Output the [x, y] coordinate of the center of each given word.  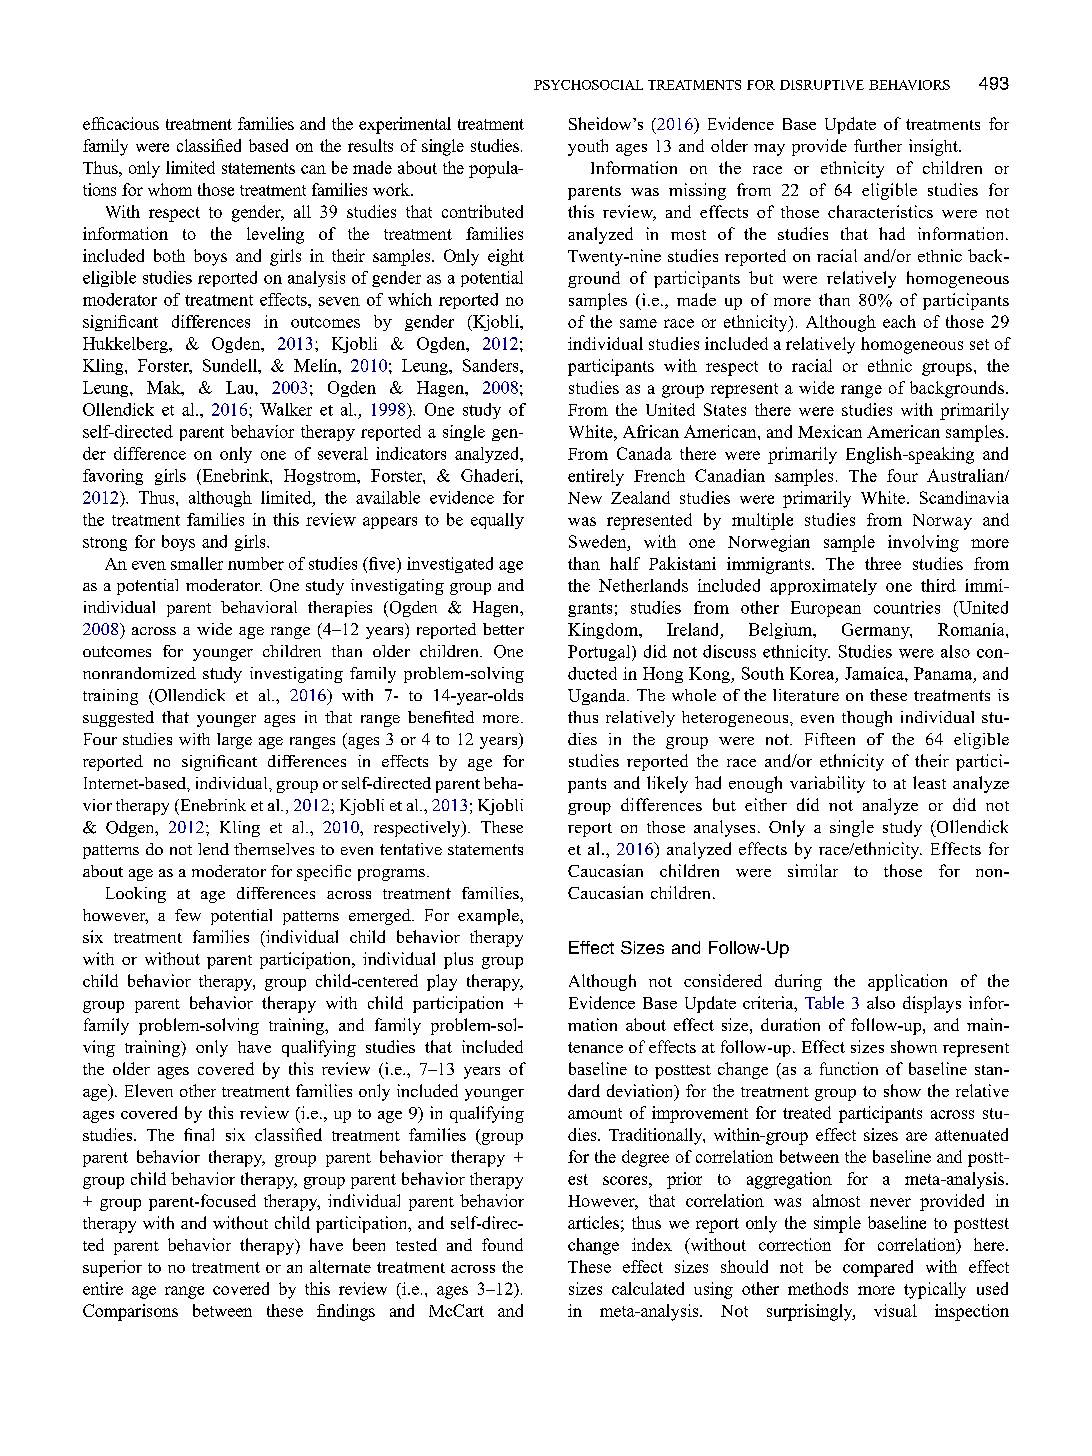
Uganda [598, 697]
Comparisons [130, 1312]
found [502, 1244]
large [234, 741]
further [878, 145]
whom [170, 189]
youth [588, 147]
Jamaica [875, 673]
